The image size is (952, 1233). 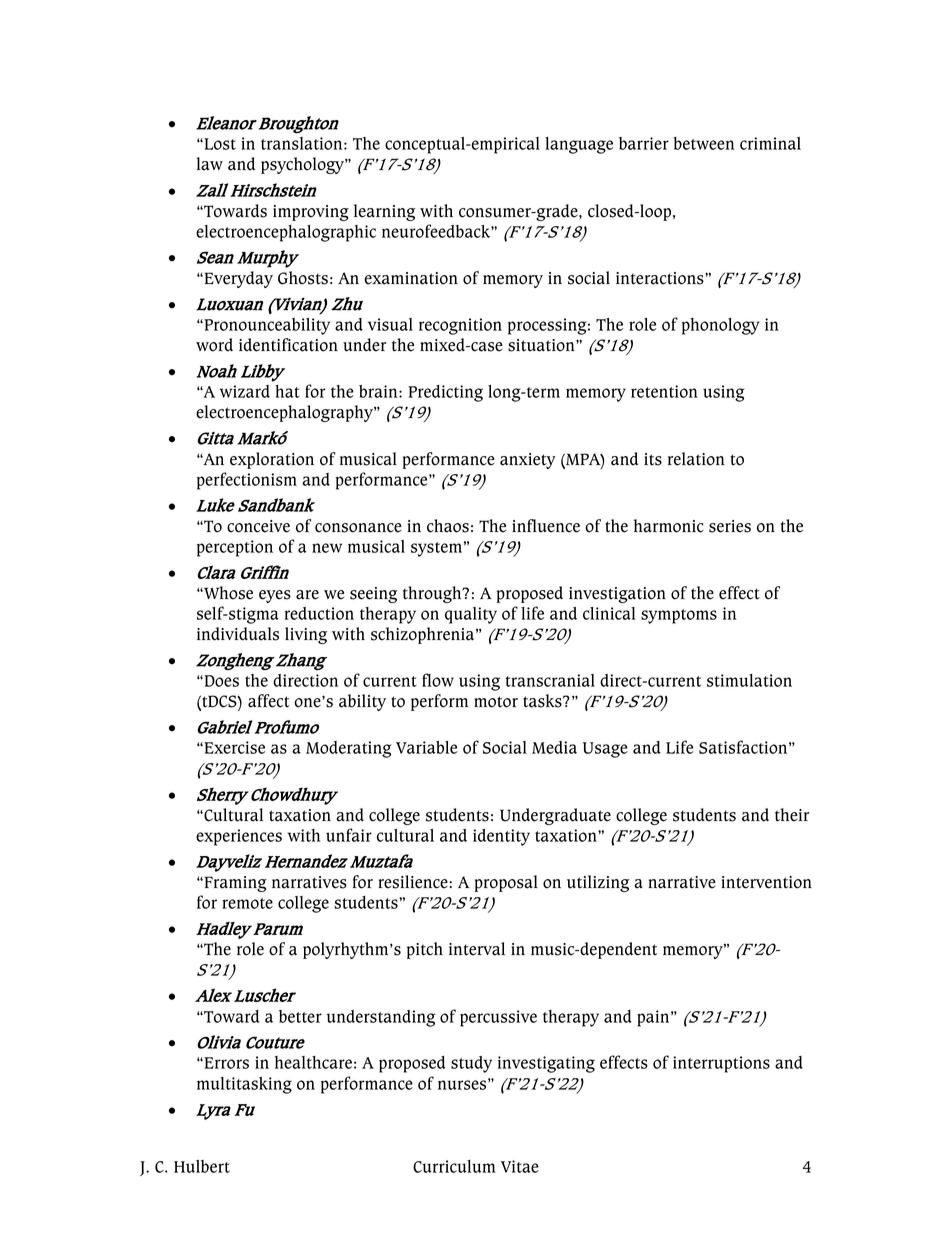 I want to click on improving, so click(x=311, y=213).
